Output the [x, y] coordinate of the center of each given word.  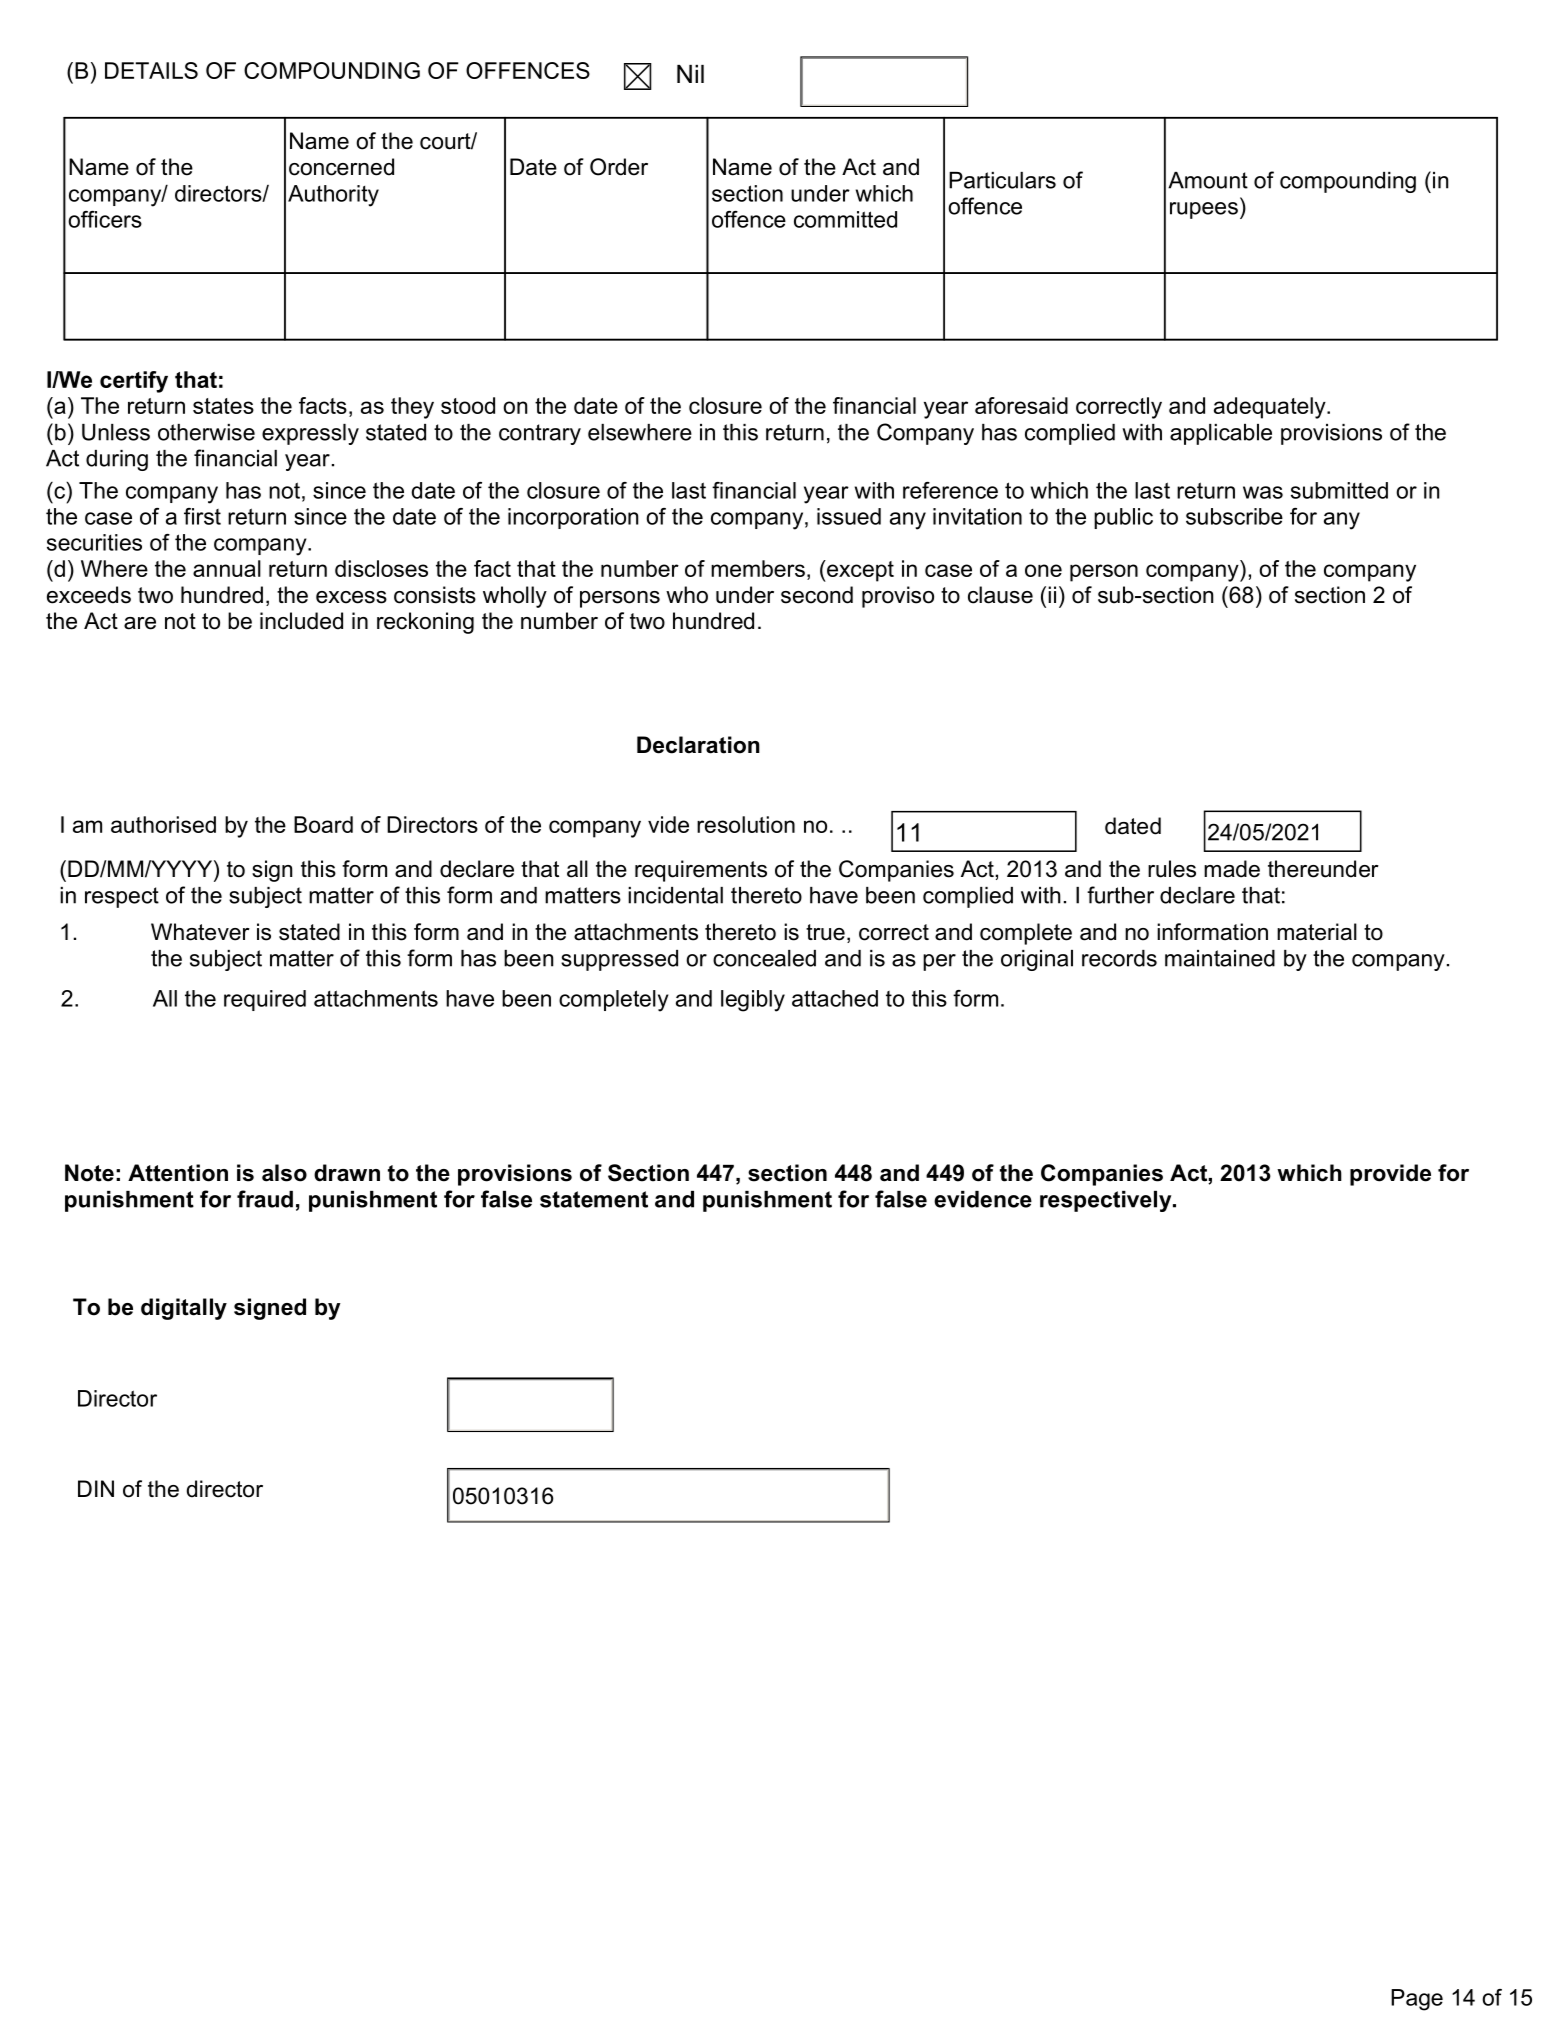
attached [835, 998]
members [758, 568]
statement [594, 1199]
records [1119, 958]
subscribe [1234, 516]
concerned [341, 167]
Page [1417, 2000]
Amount [1208, 180]
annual [227, 568]
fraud [265, 1199]
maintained [1220, 958]
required [265, 1000]
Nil [690, 74]
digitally [184, 1309]
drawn [347, 1173]
